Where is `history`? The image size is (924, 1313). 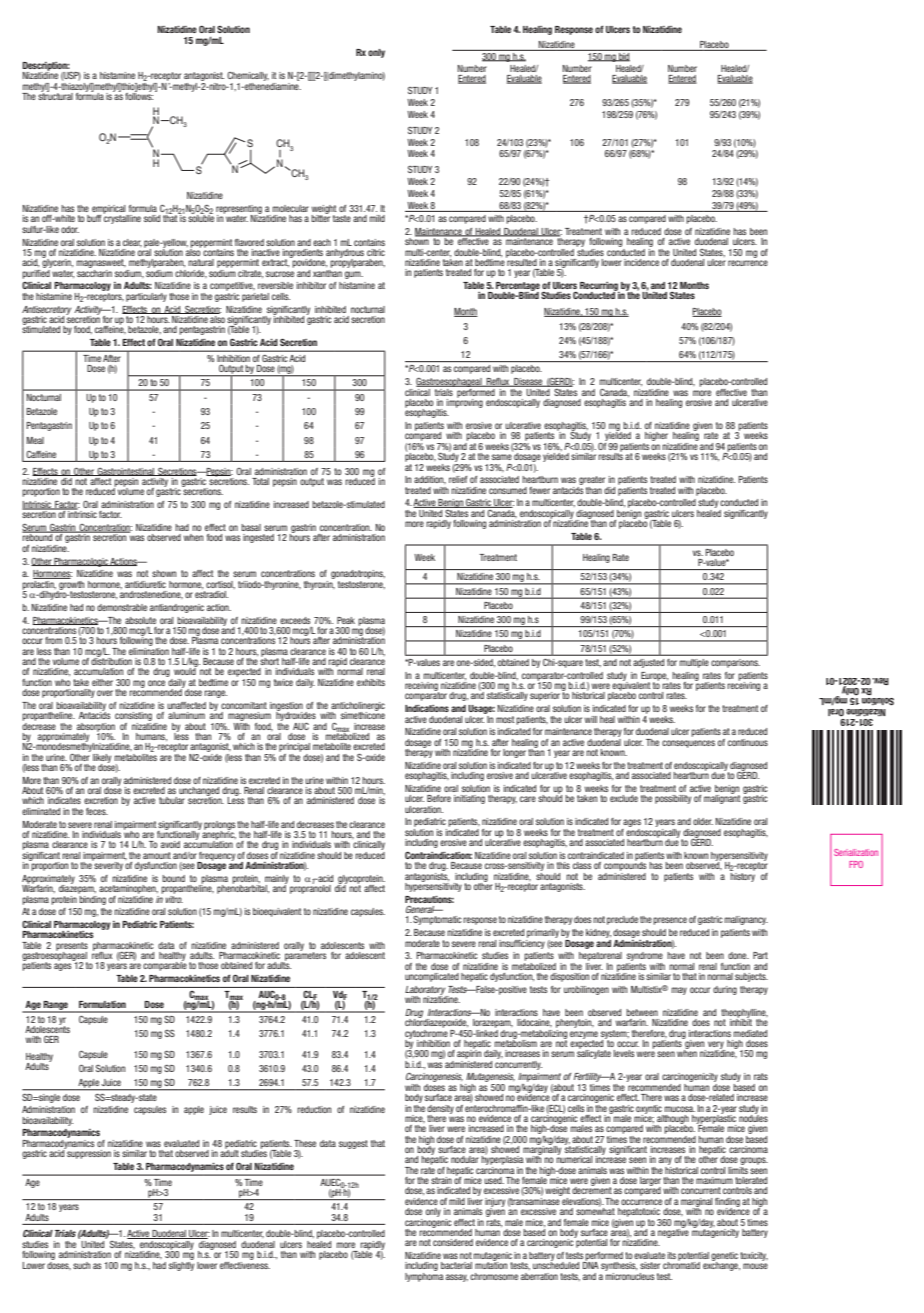
history is located at coordinates (742, 876).
